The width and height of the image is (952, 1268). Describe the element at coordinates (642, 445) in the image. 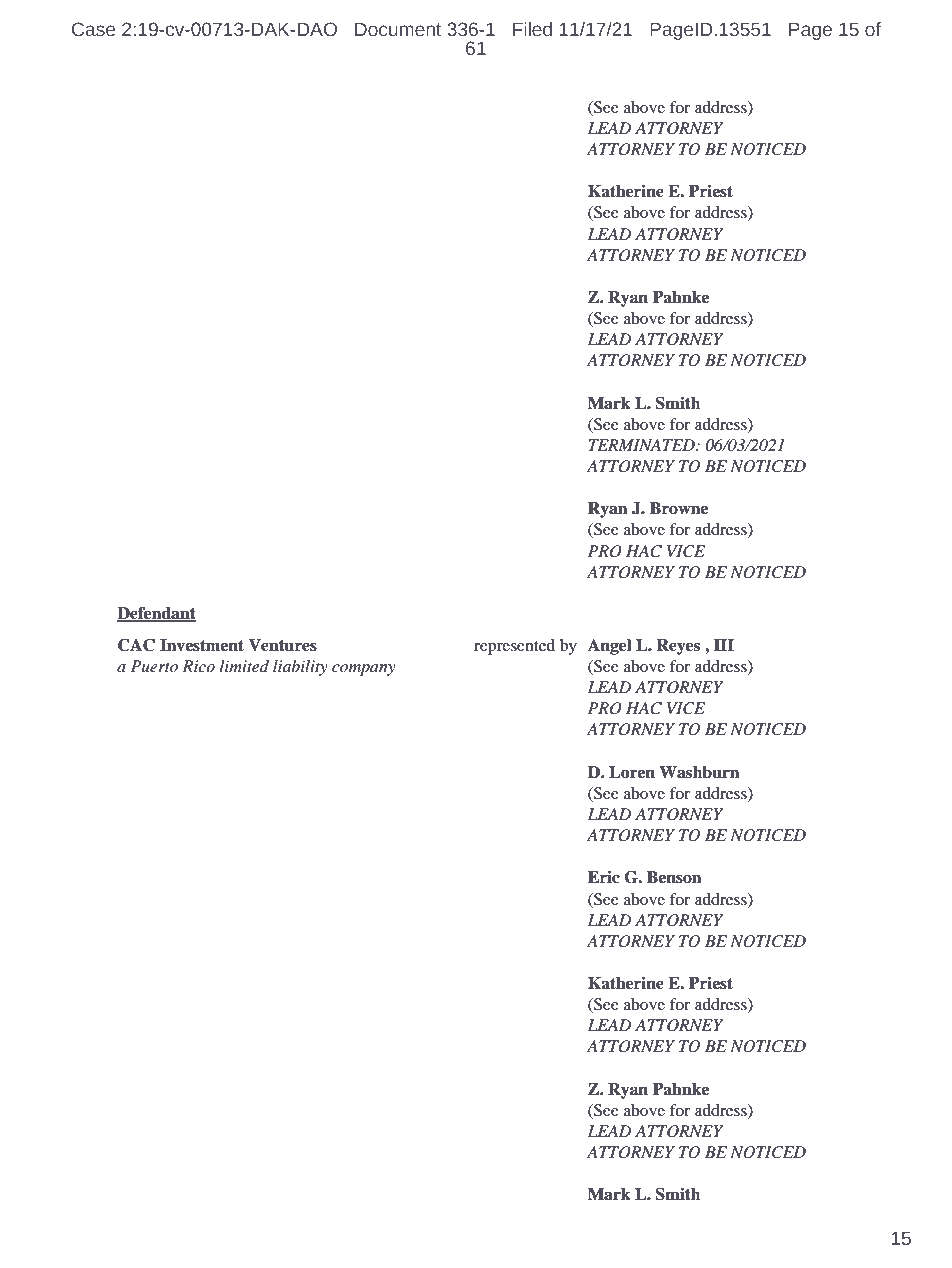

I see `TERMINATED` at that location.
